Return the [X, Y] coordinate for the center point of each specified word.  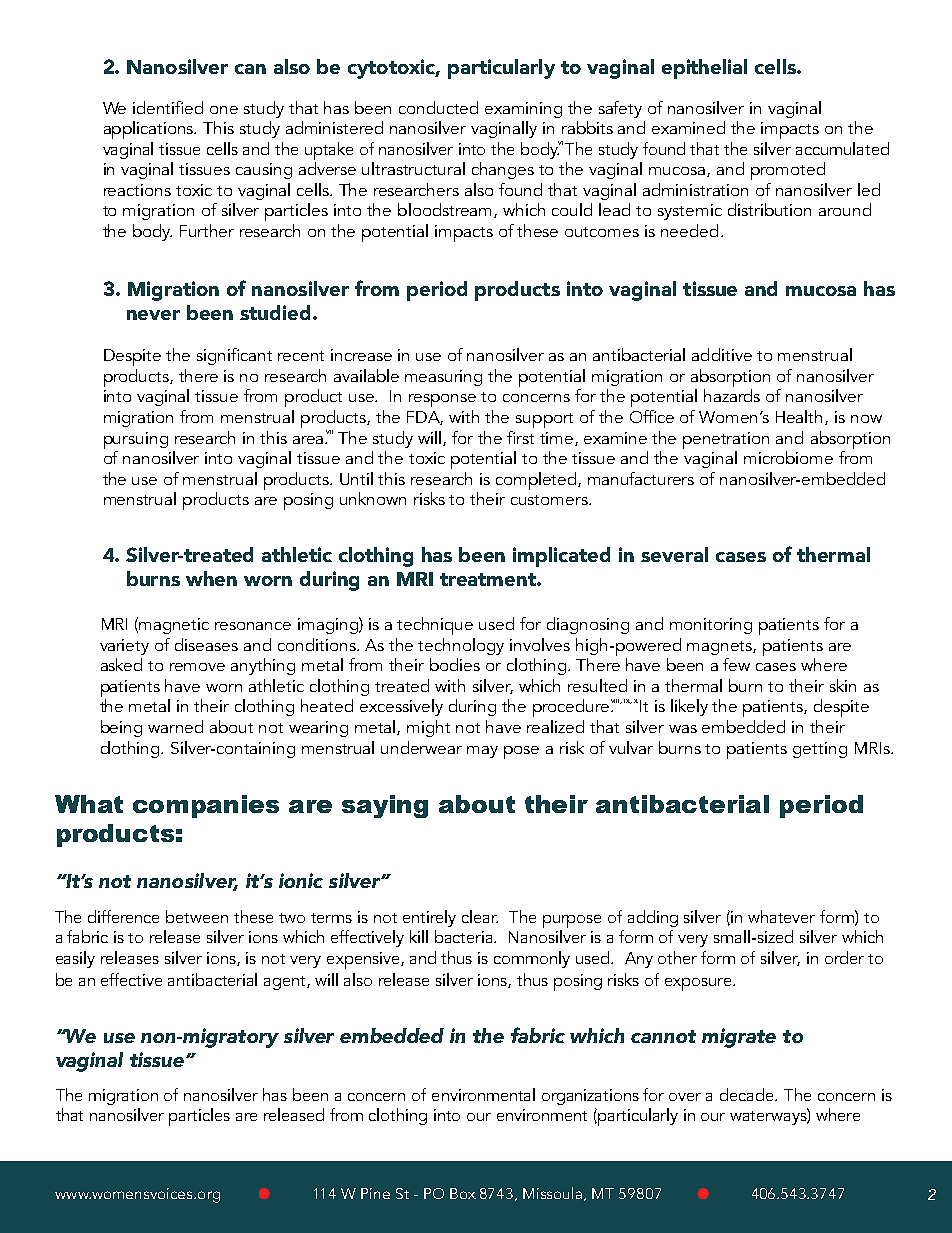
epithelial [704, 69]
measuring [443, 378]
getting [820, 750]
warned [175, 726]
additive [722, 354]
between [197, 916]
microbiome [788, 457]
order [844, 957]
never [153, 315]
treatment [489, 579]
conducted [438, 107]
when [211, 578]
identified [168, 107]
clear [480, 916]
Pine [375, 1193]
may [482, 752]
